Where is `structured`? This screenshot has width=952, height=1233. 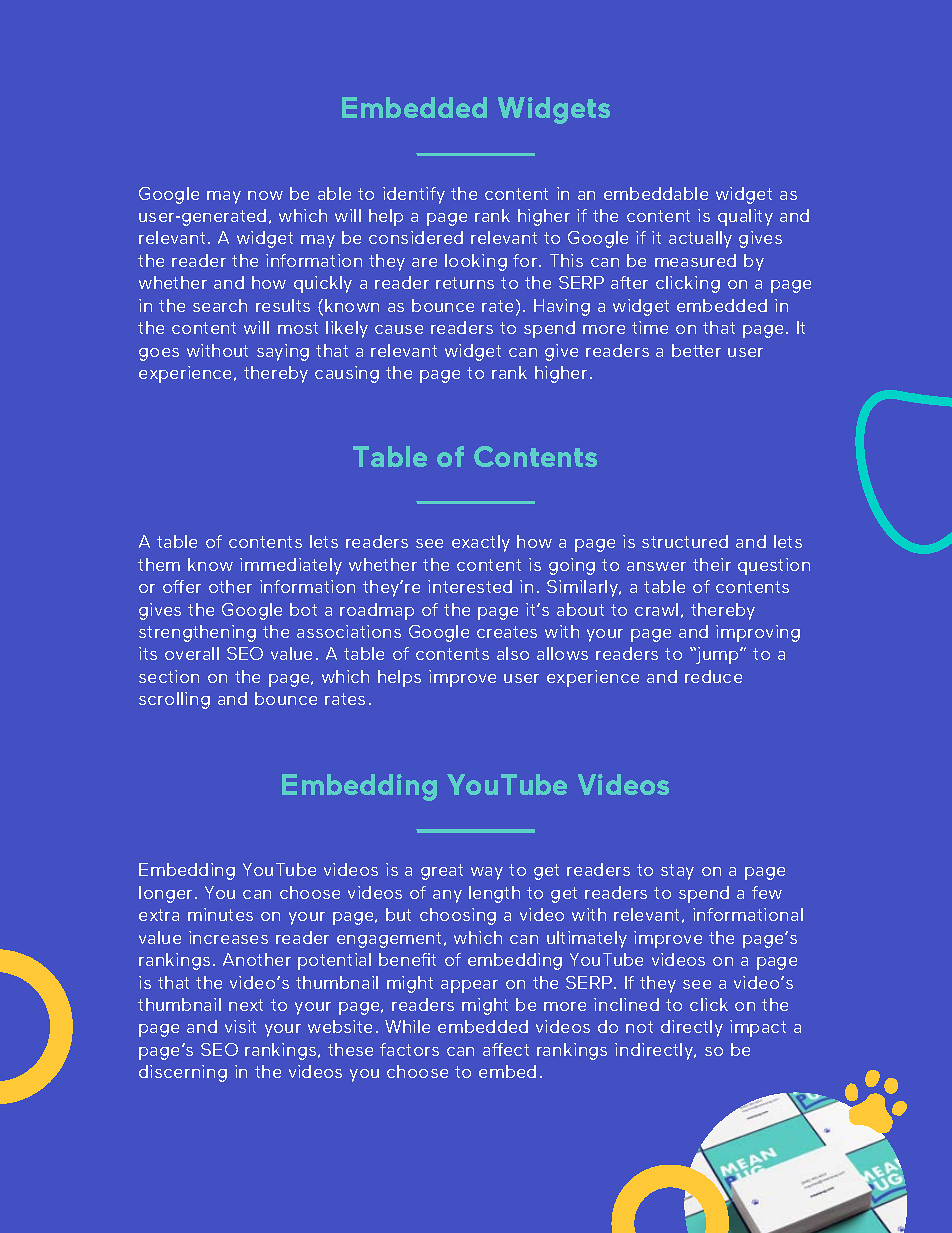 structured is located at coordinates (685, 541).
